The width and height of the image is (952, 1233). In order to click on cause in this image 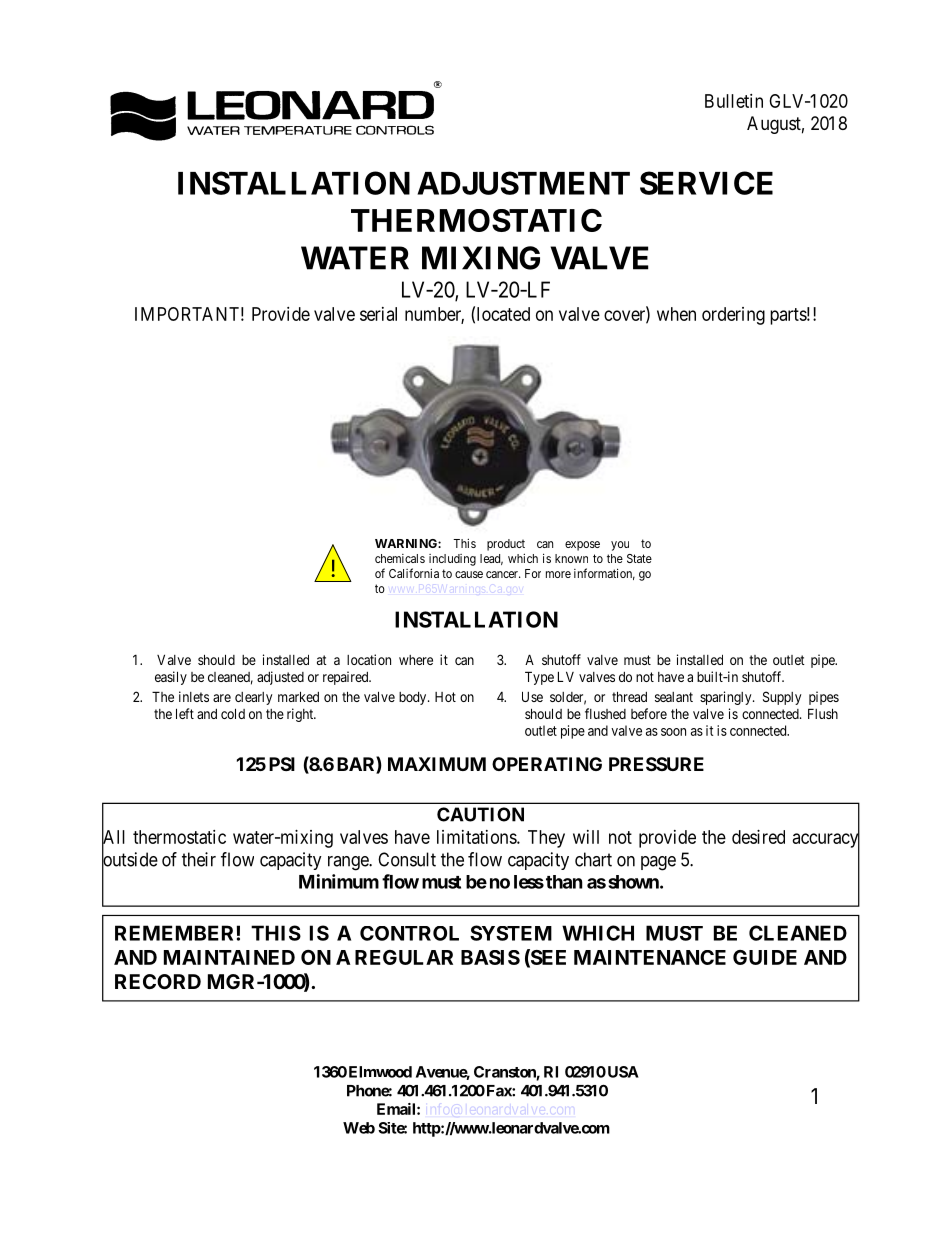, I will do `click(469, 574)`.
